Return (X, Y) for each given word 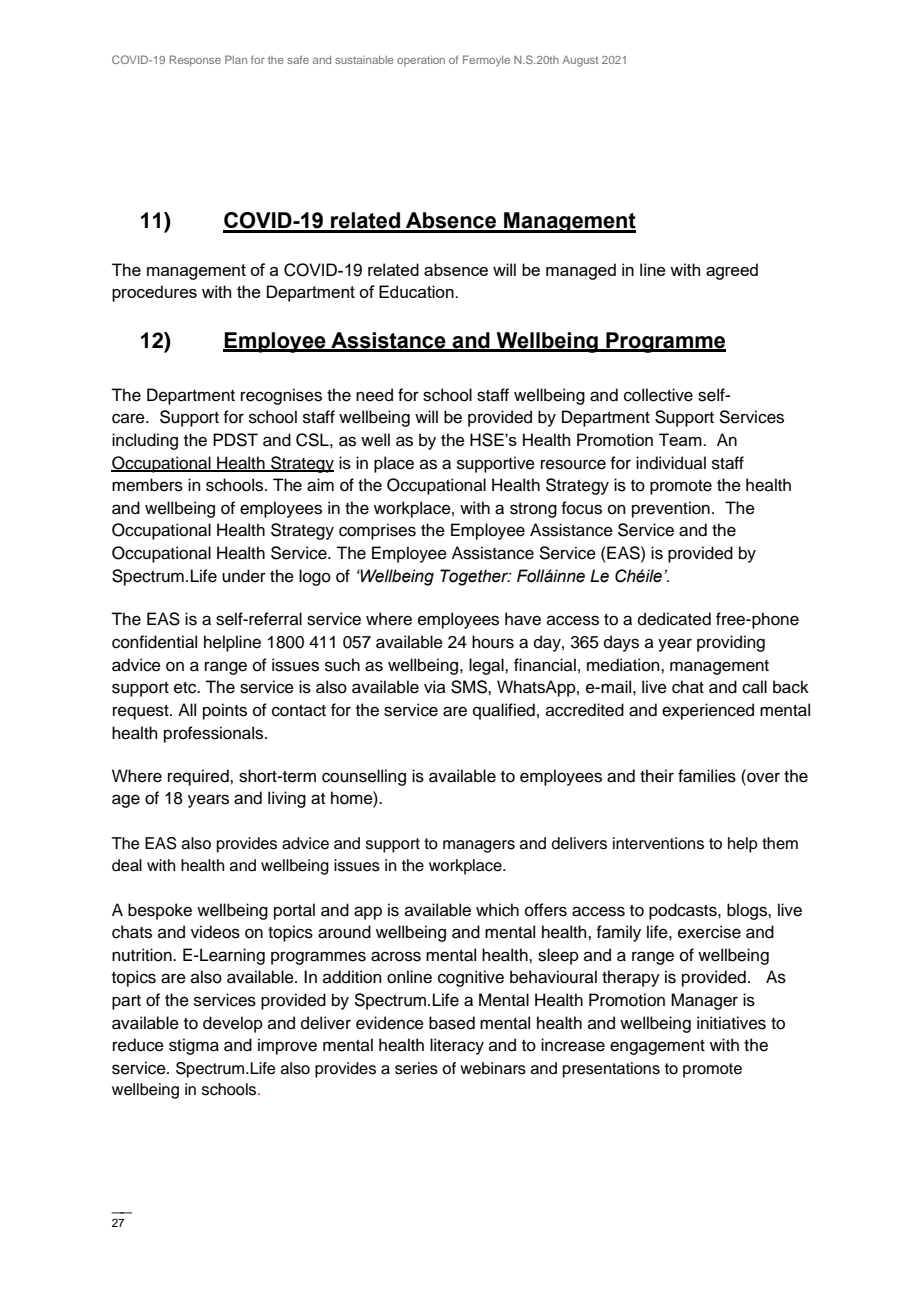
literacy (457, 1046)
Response (195, 61)
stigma (194, 1046)
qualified (504, 711)
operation (421, 61)
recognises (281, 396)
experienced (708, 711)
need (374, 395)
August (580, 61)
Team (681, 439)
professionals (215, 734)
